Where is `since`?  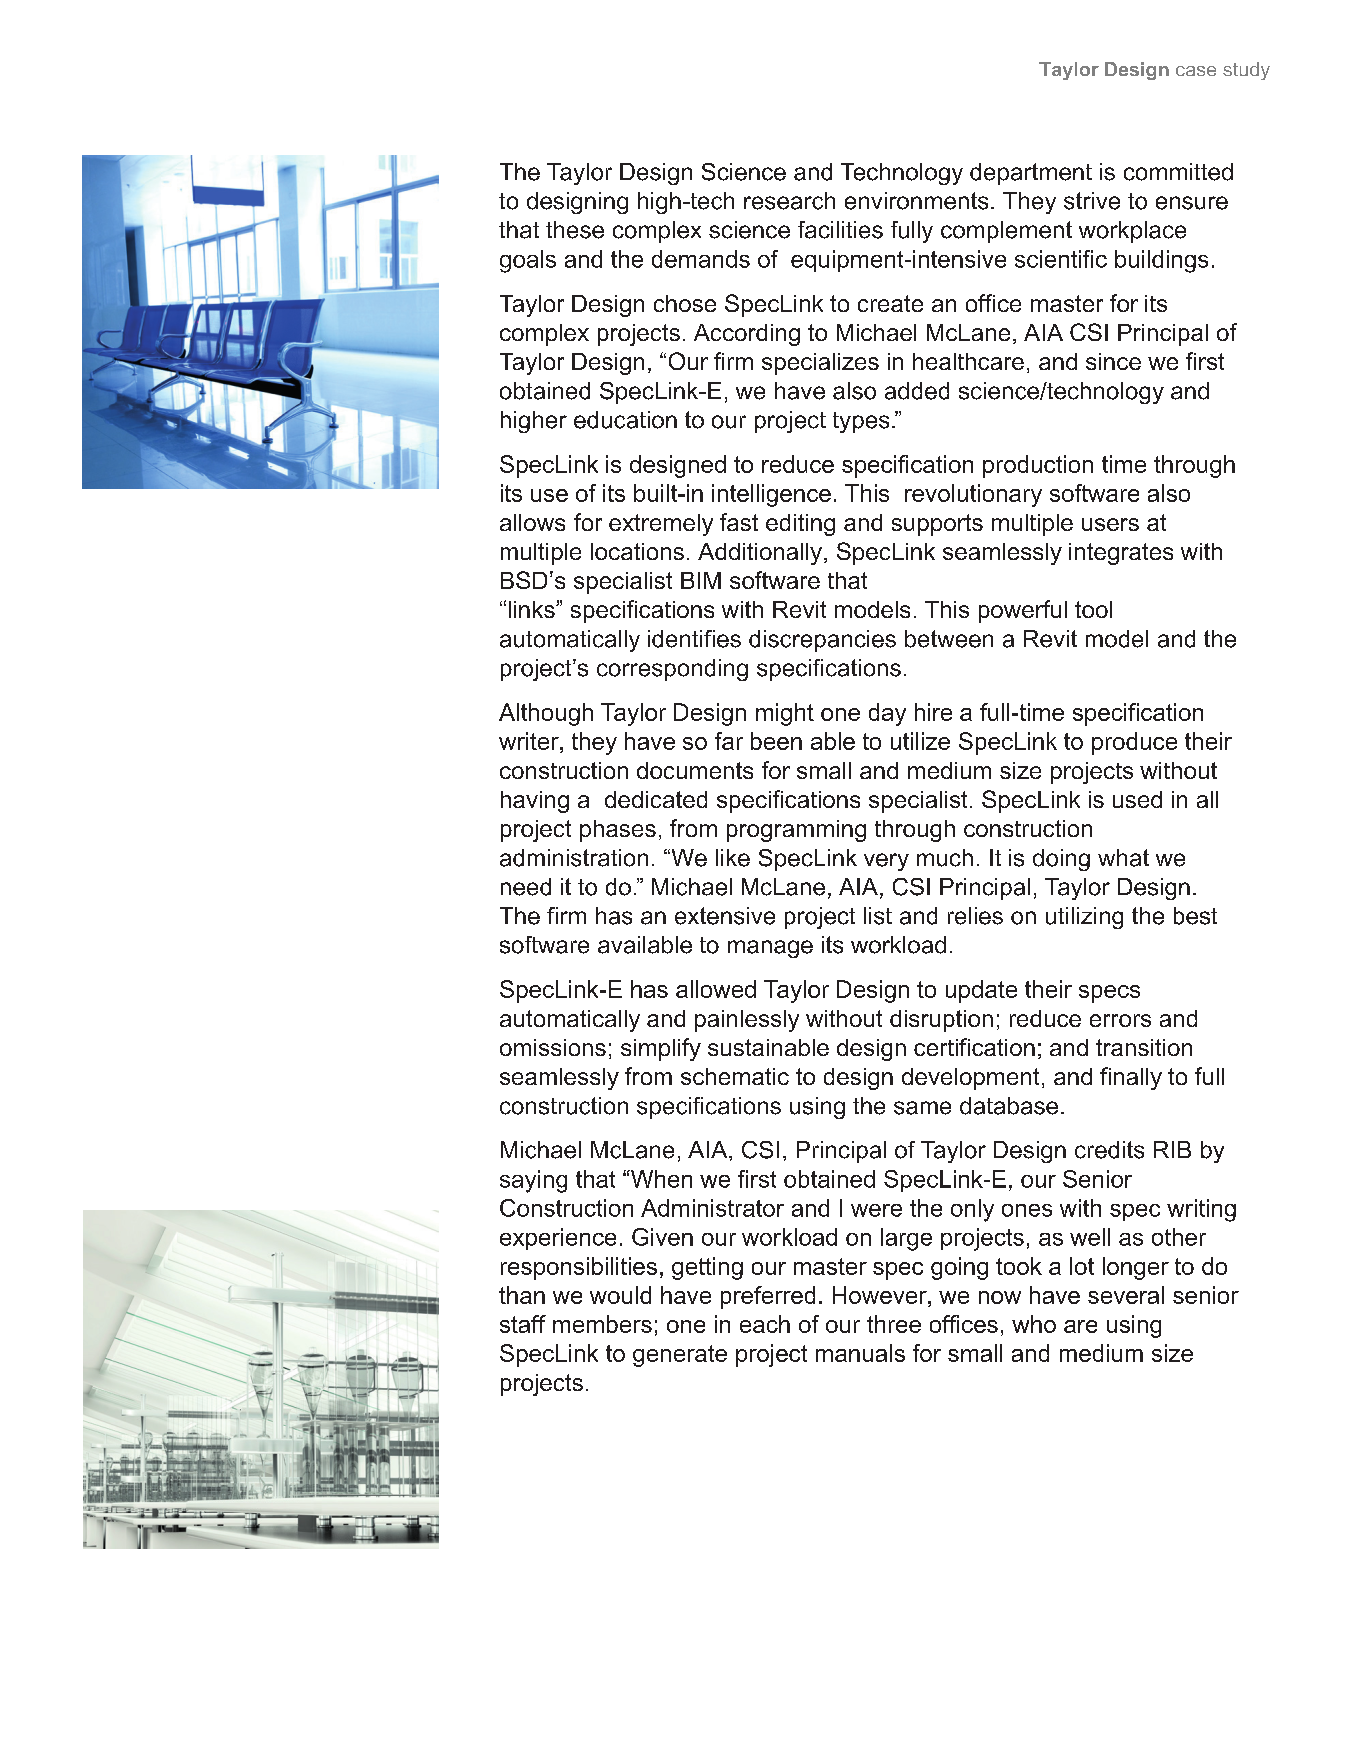 since is located at coordinates (1113, 361).
